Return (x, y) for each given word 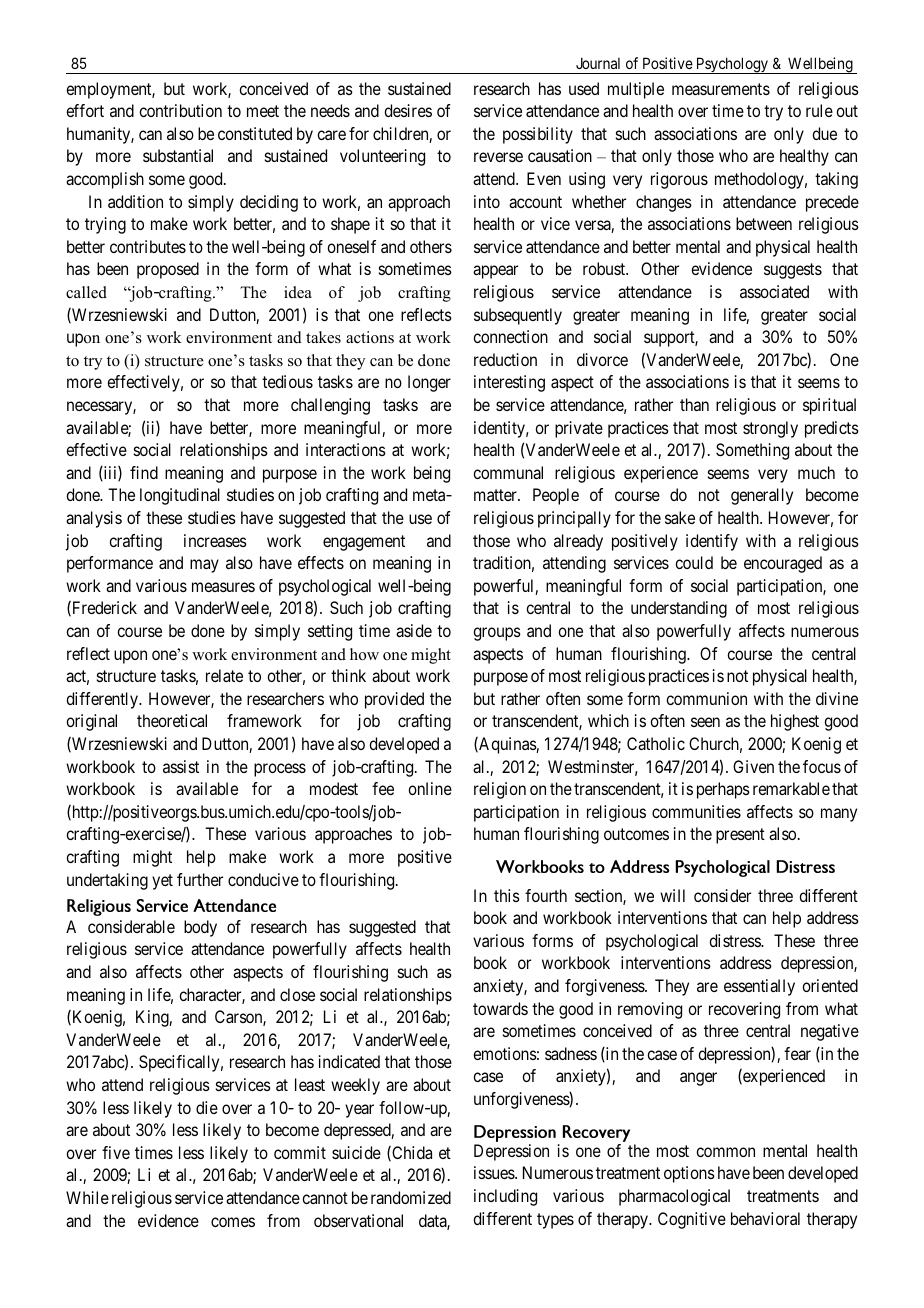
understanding (679, 609)
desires (408, 110)
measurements (721, 89)
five (116, 1152)
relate (224, 675)
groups (497, 634)
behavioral (765, 1218)
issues (495, 1172)
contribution (180, 110)
